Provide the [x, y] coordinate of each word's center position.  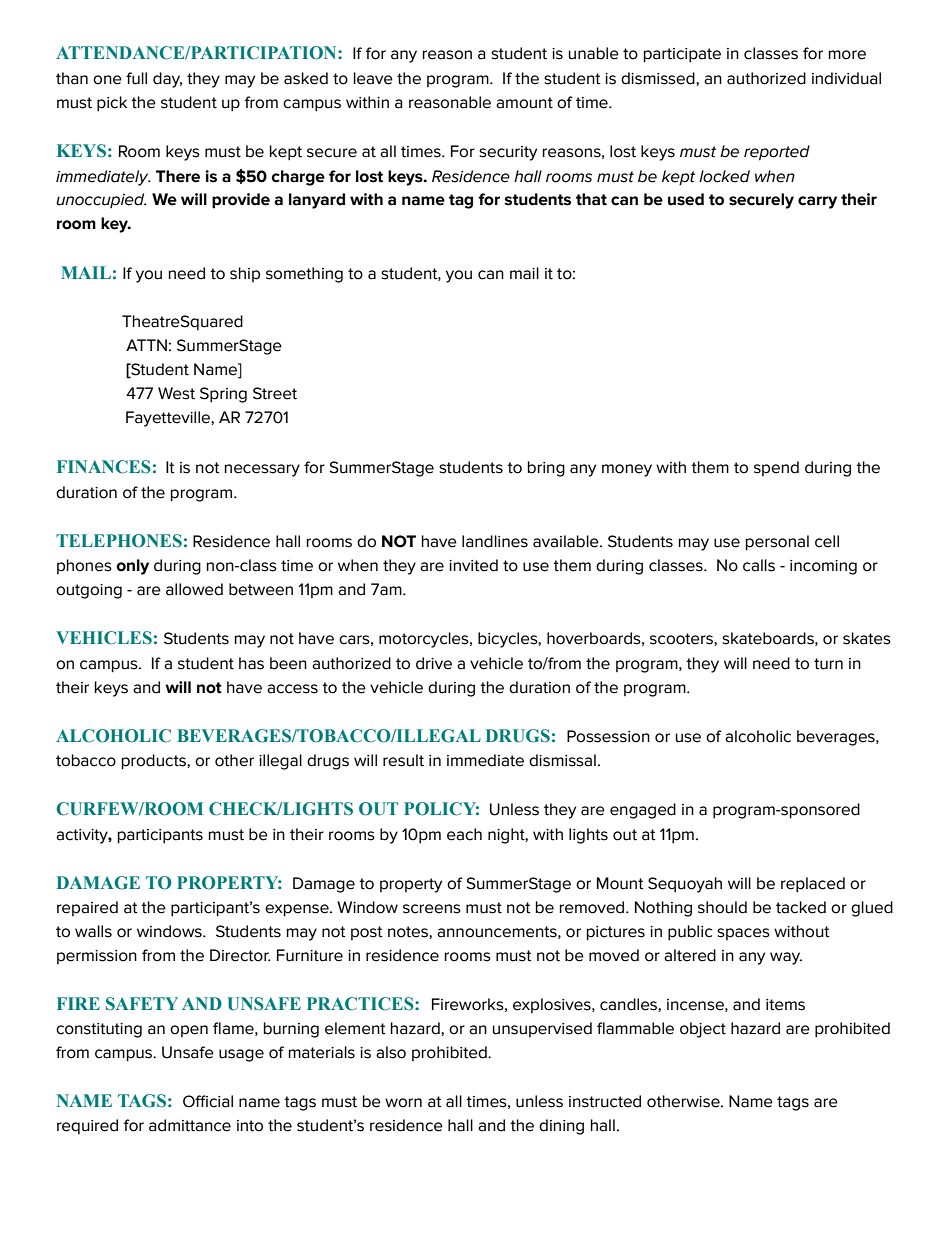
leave [373, 78]
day [167, 80]
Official [208, 1101]
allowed [194, 589]
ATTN [146, 345]
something [304, 275]
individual [846, 78]
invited [473, 565]
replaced [813, 885]
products [155, 762]
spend [776, 468]
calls [759, 565]
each [464, 834]
